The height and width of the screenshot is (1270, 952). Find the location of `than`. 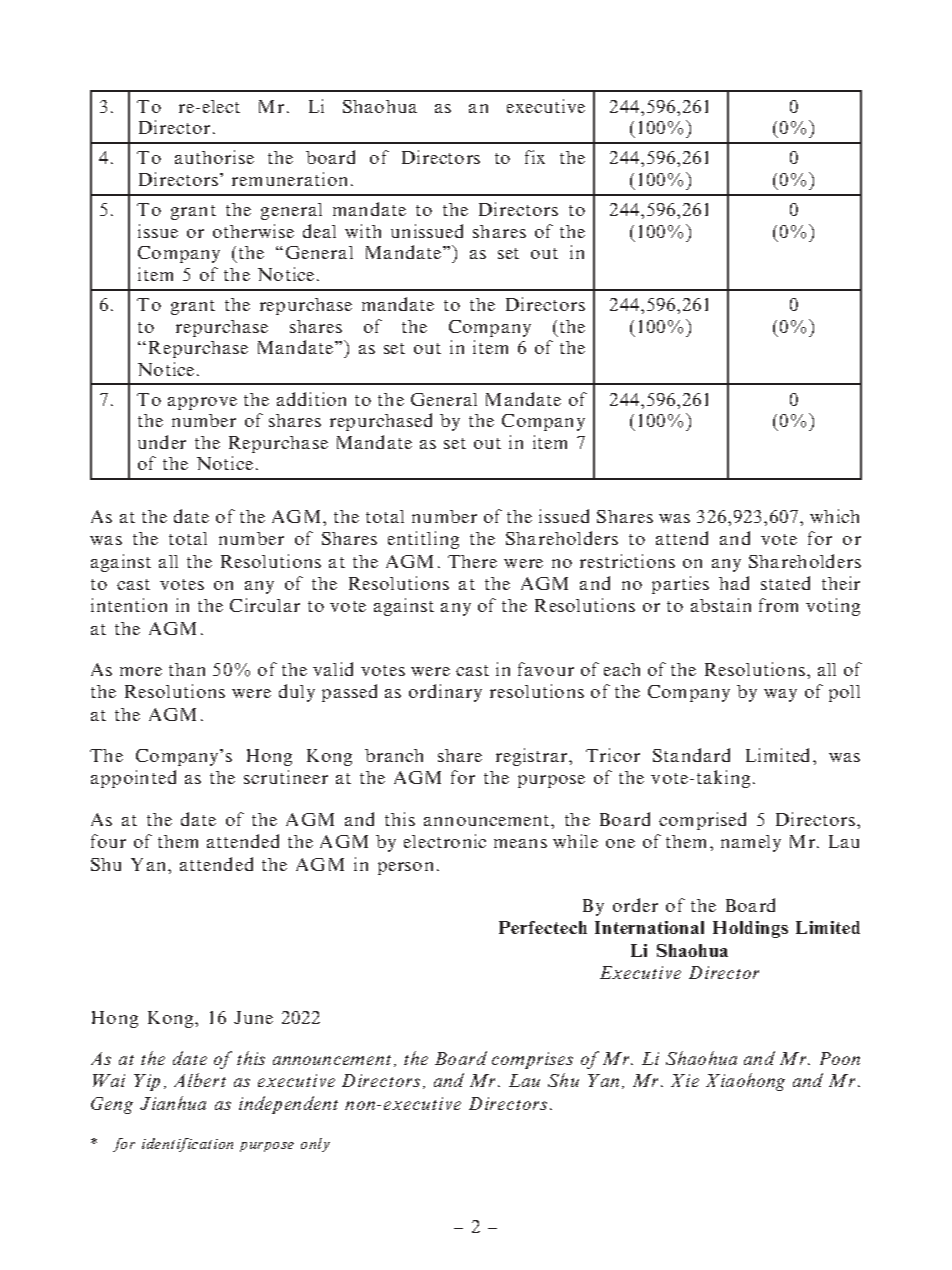

than is located at coordinates (187, 669).
